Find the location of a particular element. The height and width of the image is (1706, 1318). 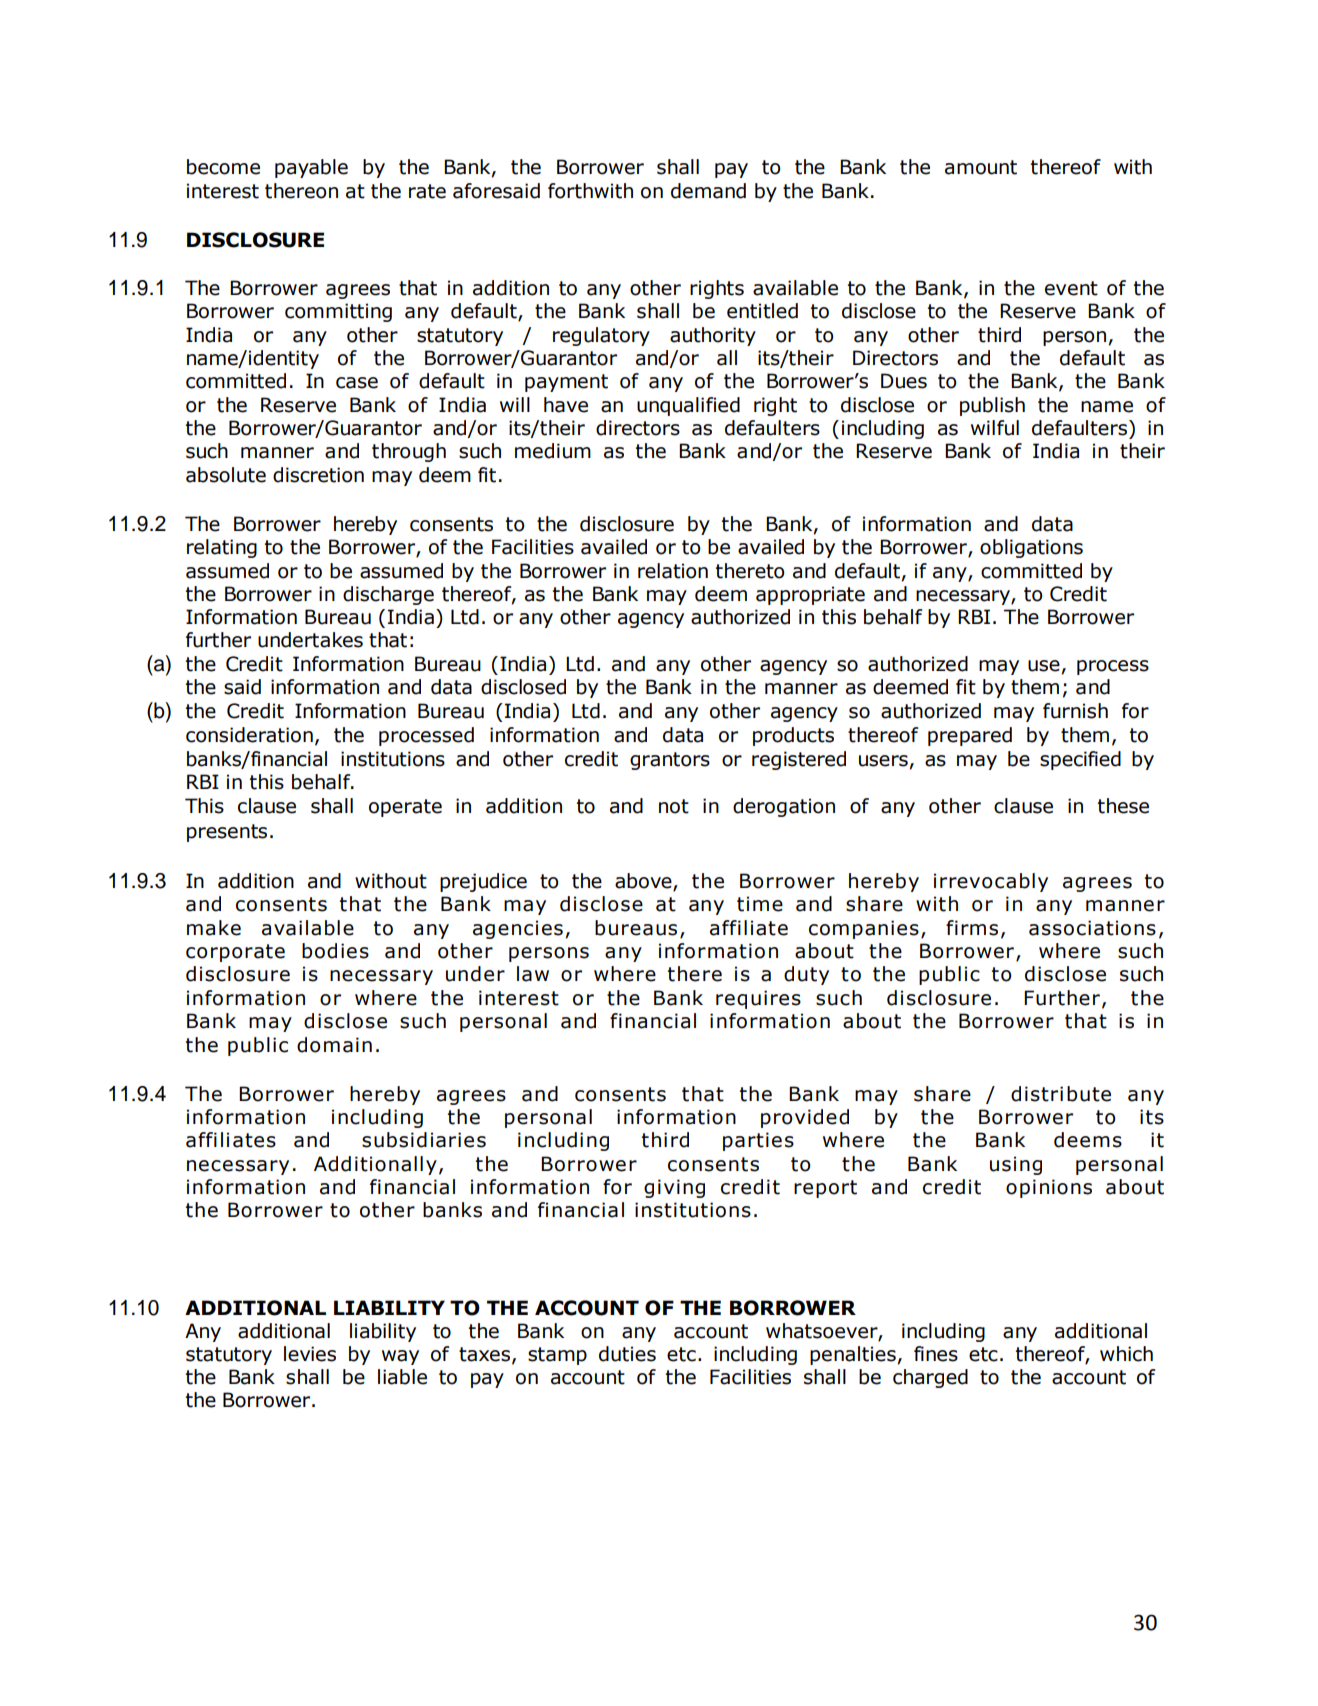

duties is located at coordinates (627, 1354).
